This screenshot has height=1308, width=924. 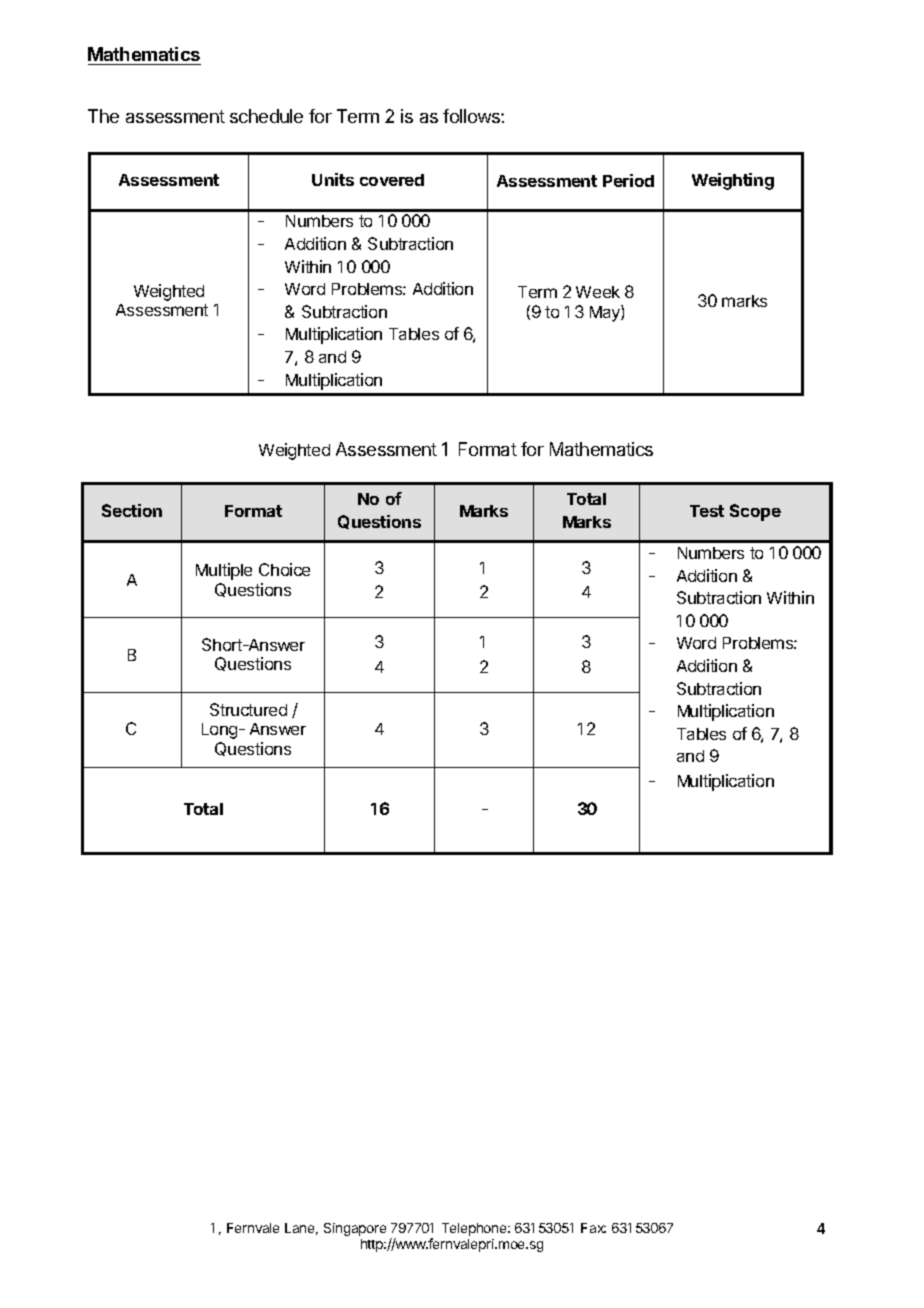 What do you see at coordinates (598, 292) in the screenshot?
I see `Week` at bounding box center [598, 292].
